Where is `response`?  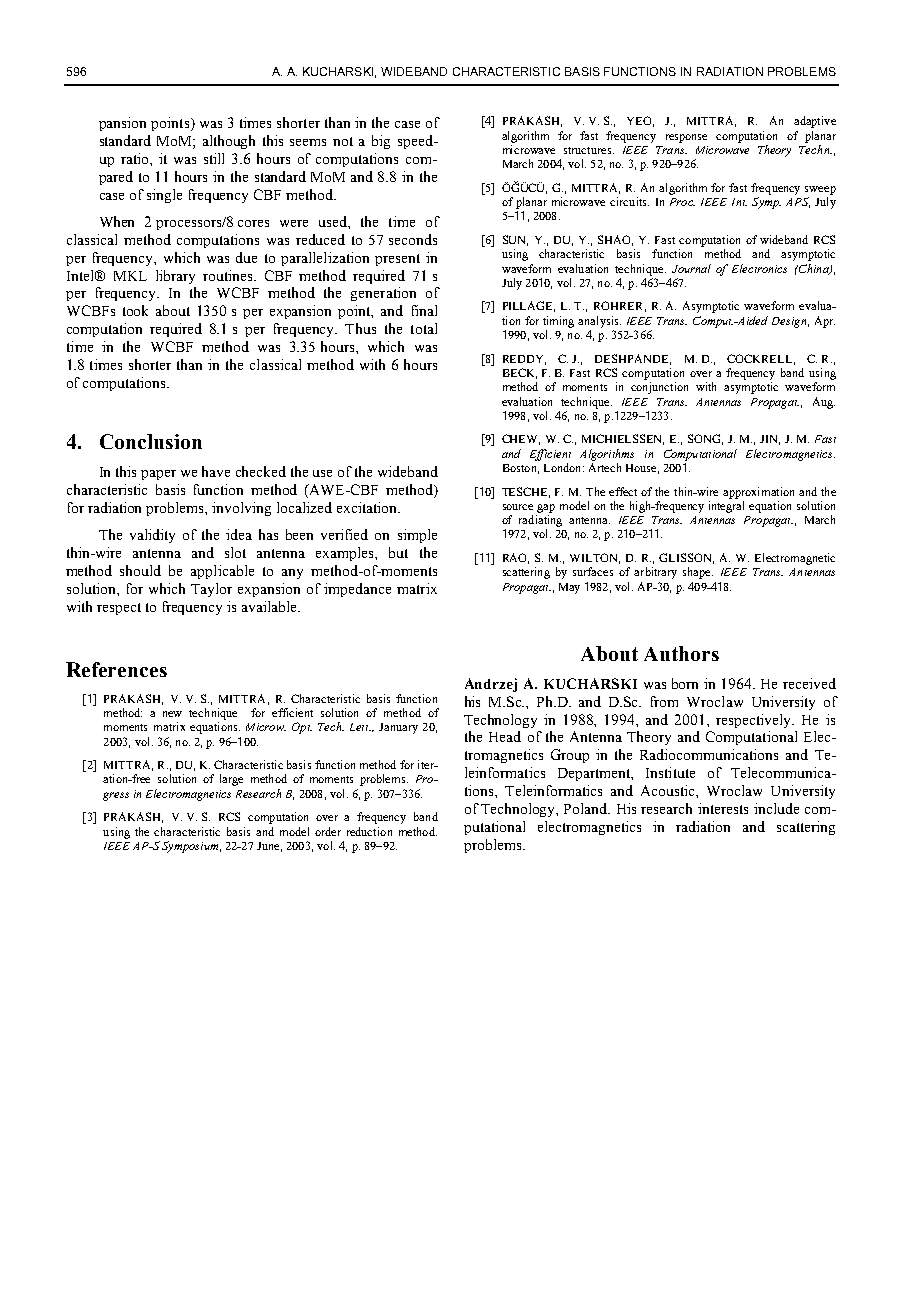 response is located at coordinates (686, 138).
